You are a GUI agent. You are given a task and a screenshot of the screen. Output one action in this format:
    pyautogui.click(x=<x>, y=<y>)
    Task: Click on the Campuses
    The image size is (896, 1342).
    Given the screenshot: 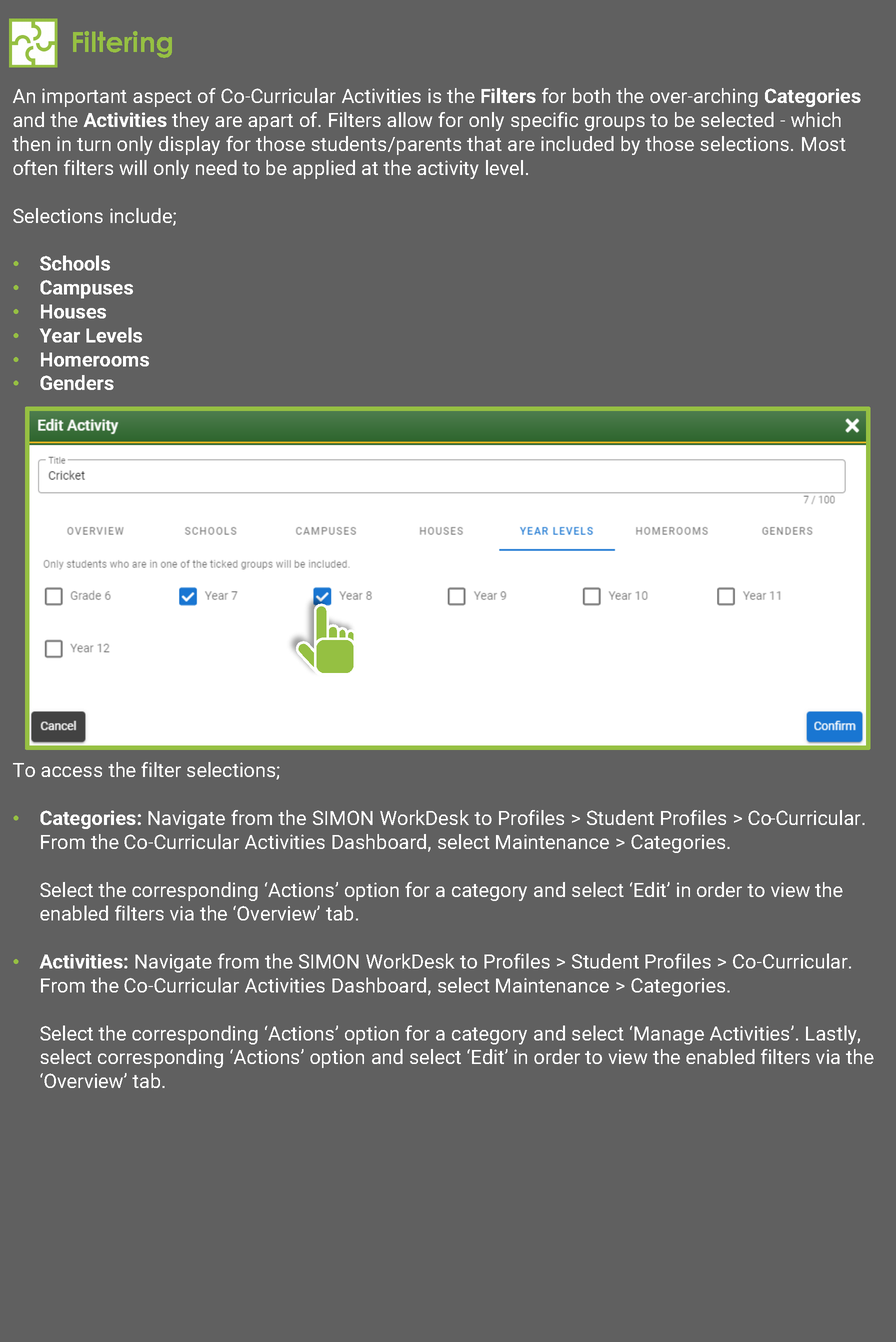 What is the action you would take?
    pyautogui.click(x=86, y=289)
